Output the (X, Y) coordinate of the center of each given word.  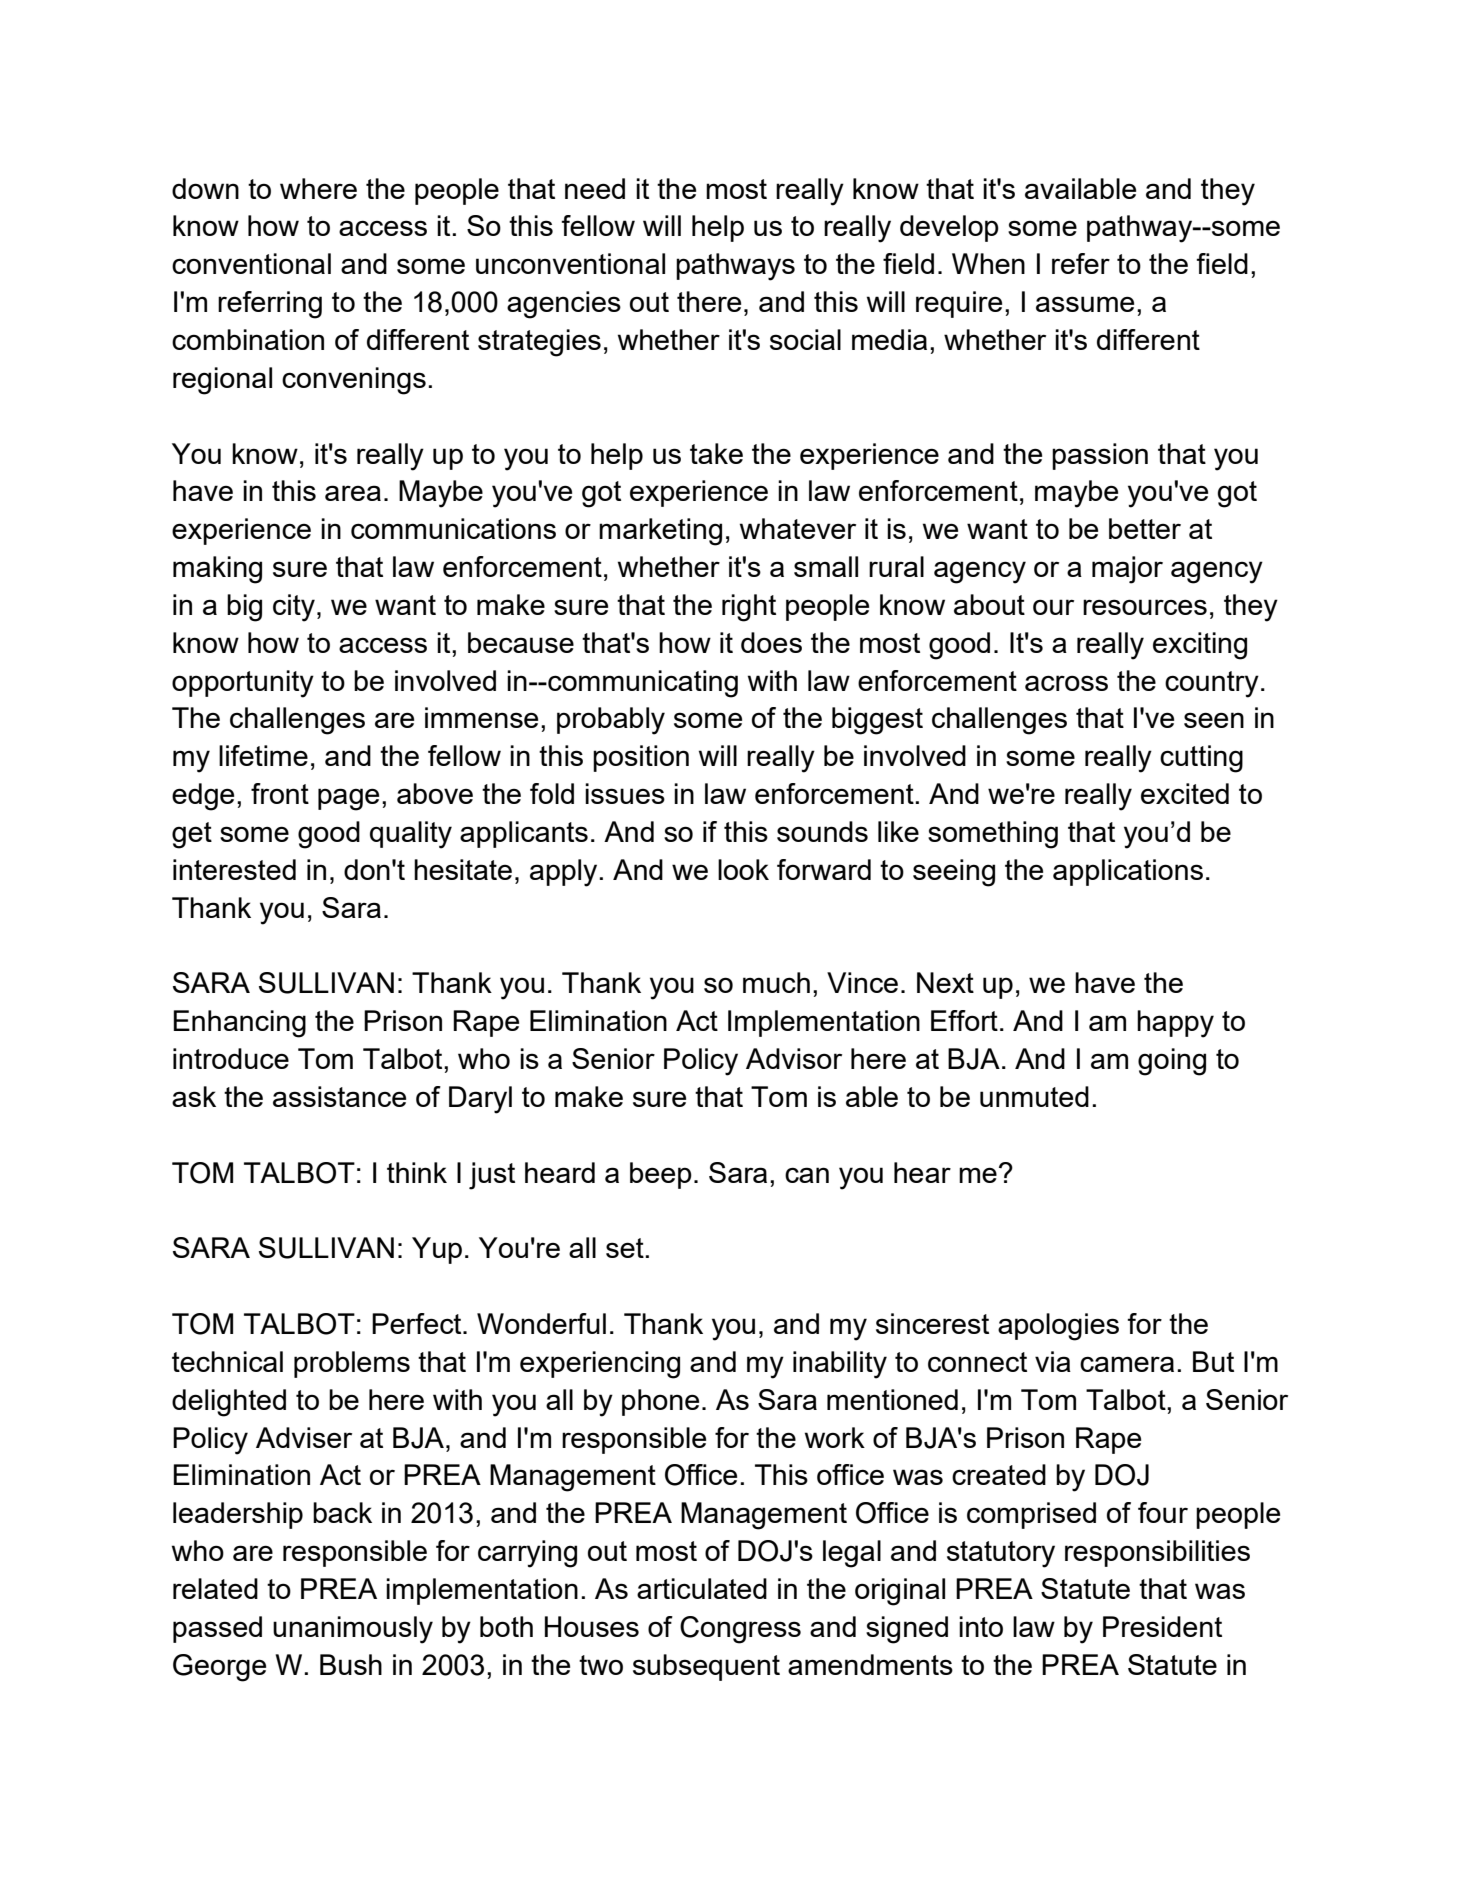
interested (234, 869)
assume (1085, 304)
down (205, 188)
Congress (740, 1630)
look (743, 869)
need (595, 188)
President (1162, 1626)
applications (1128, 872)
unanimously (353, 1630)
